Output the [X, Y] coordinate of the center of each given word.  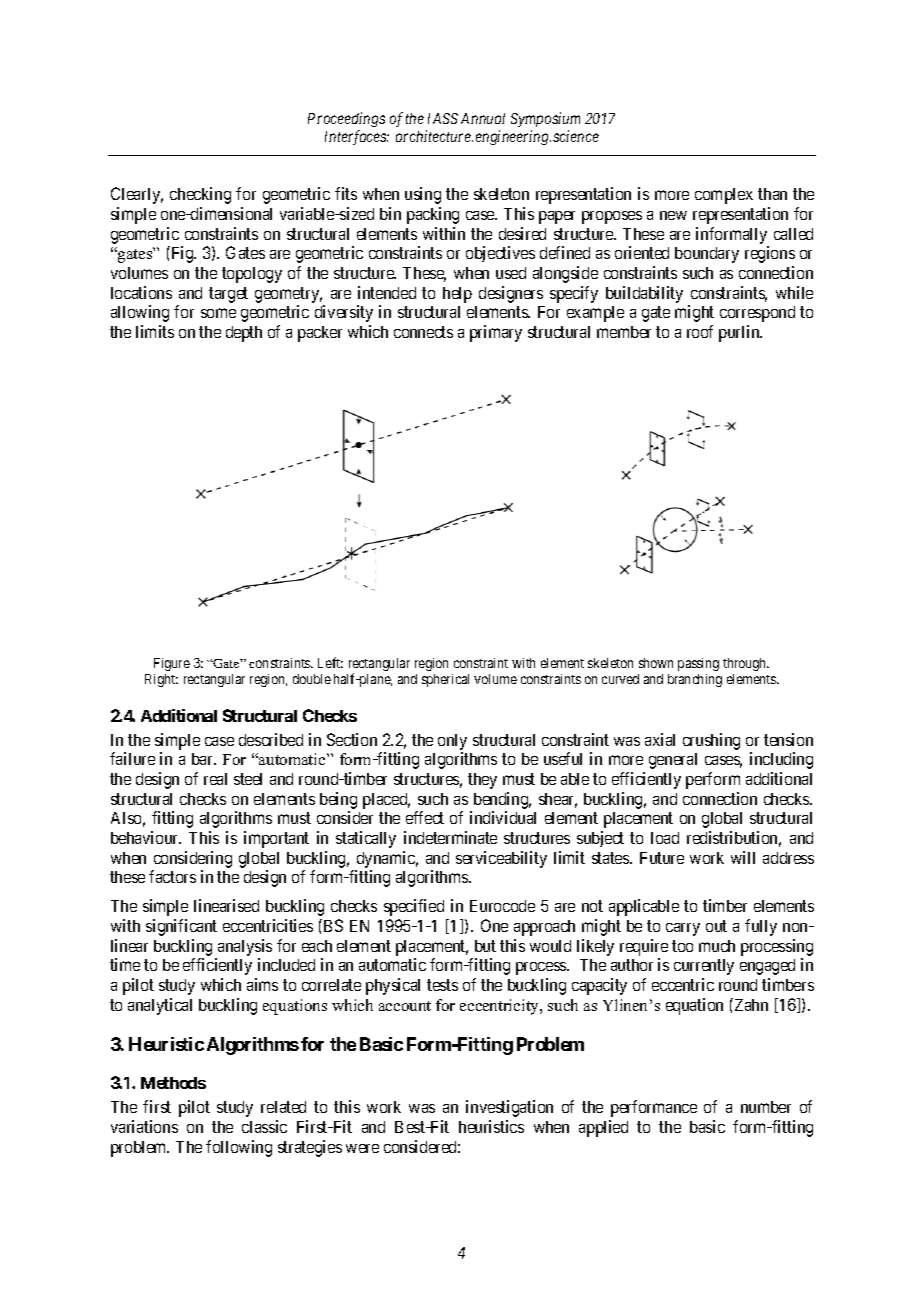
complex [724, 196]
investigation [509, 1108]
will [743, 857]
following [239, 1148]
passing [698, 664]
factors [172, 876]
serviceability [501, 859]
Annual [483, 118]
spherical [445, 680]
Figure [172, 664]
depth [244, 334]
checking [200, 195]
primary [496, 333]
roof [700, 331]
